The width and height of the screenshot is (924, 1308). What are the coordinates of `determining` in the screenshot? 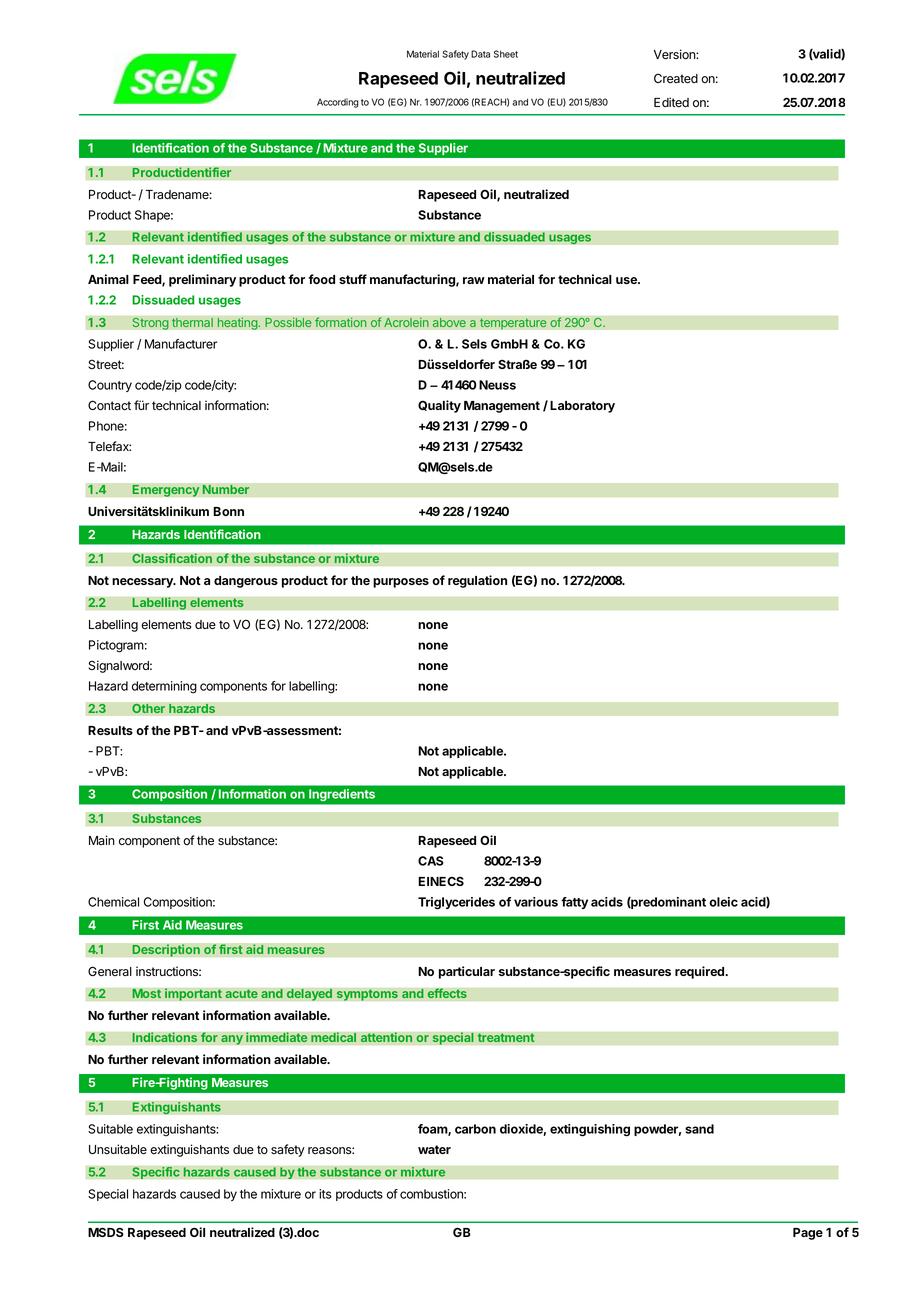 It's located at (164, 687).
